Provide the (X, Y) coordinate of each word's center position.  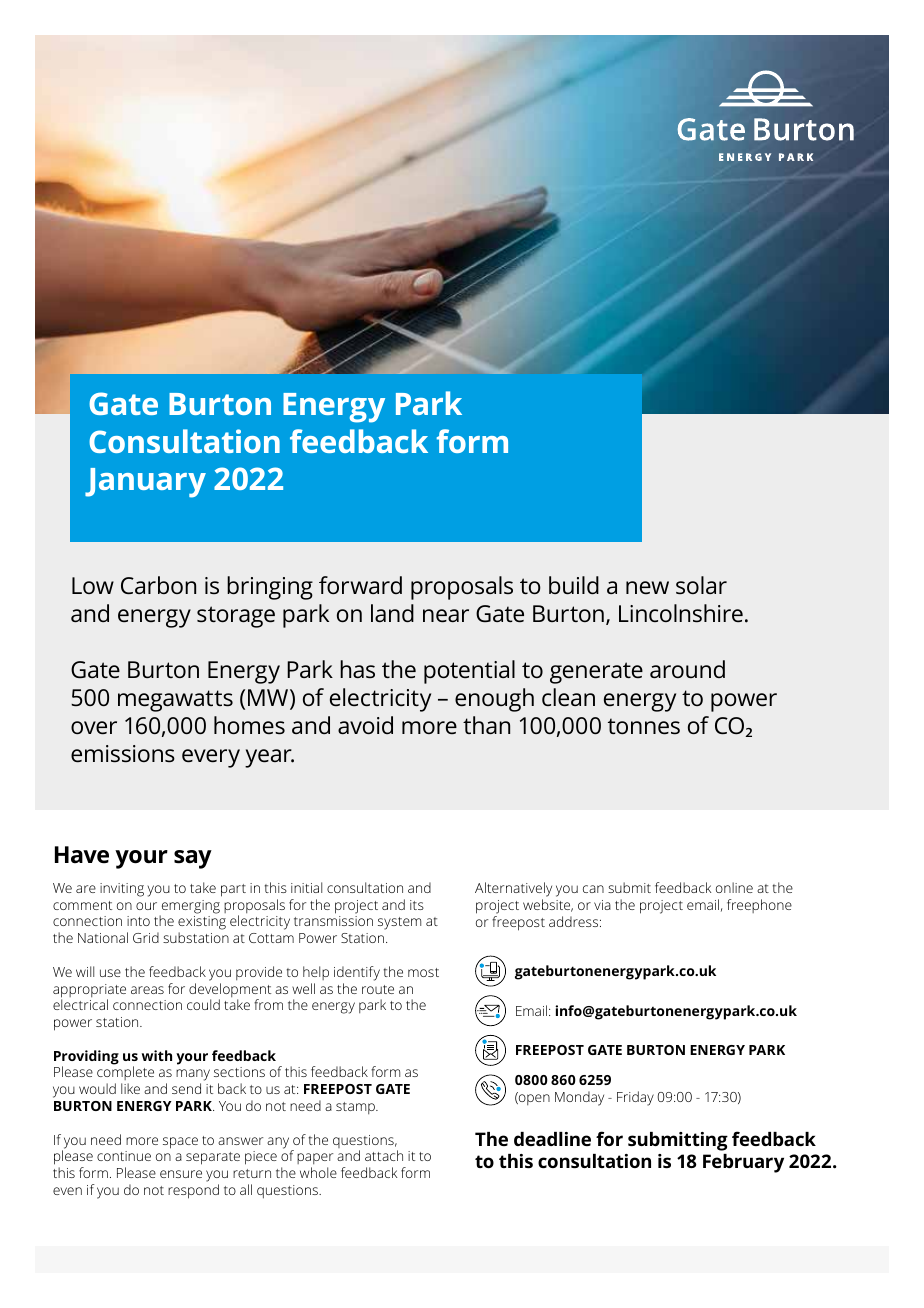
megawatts (175, 701)
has (357, 669)
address (575, 921)
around (687, 669)
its (417, 905)
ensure (181, 1174)
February (743, 1163)
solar (701, 585)
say (193, 859)
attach (384, 1155)
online (734, 887)
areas (147, 990)
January (145, 483)
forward (360, 585)
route (378, 989)
